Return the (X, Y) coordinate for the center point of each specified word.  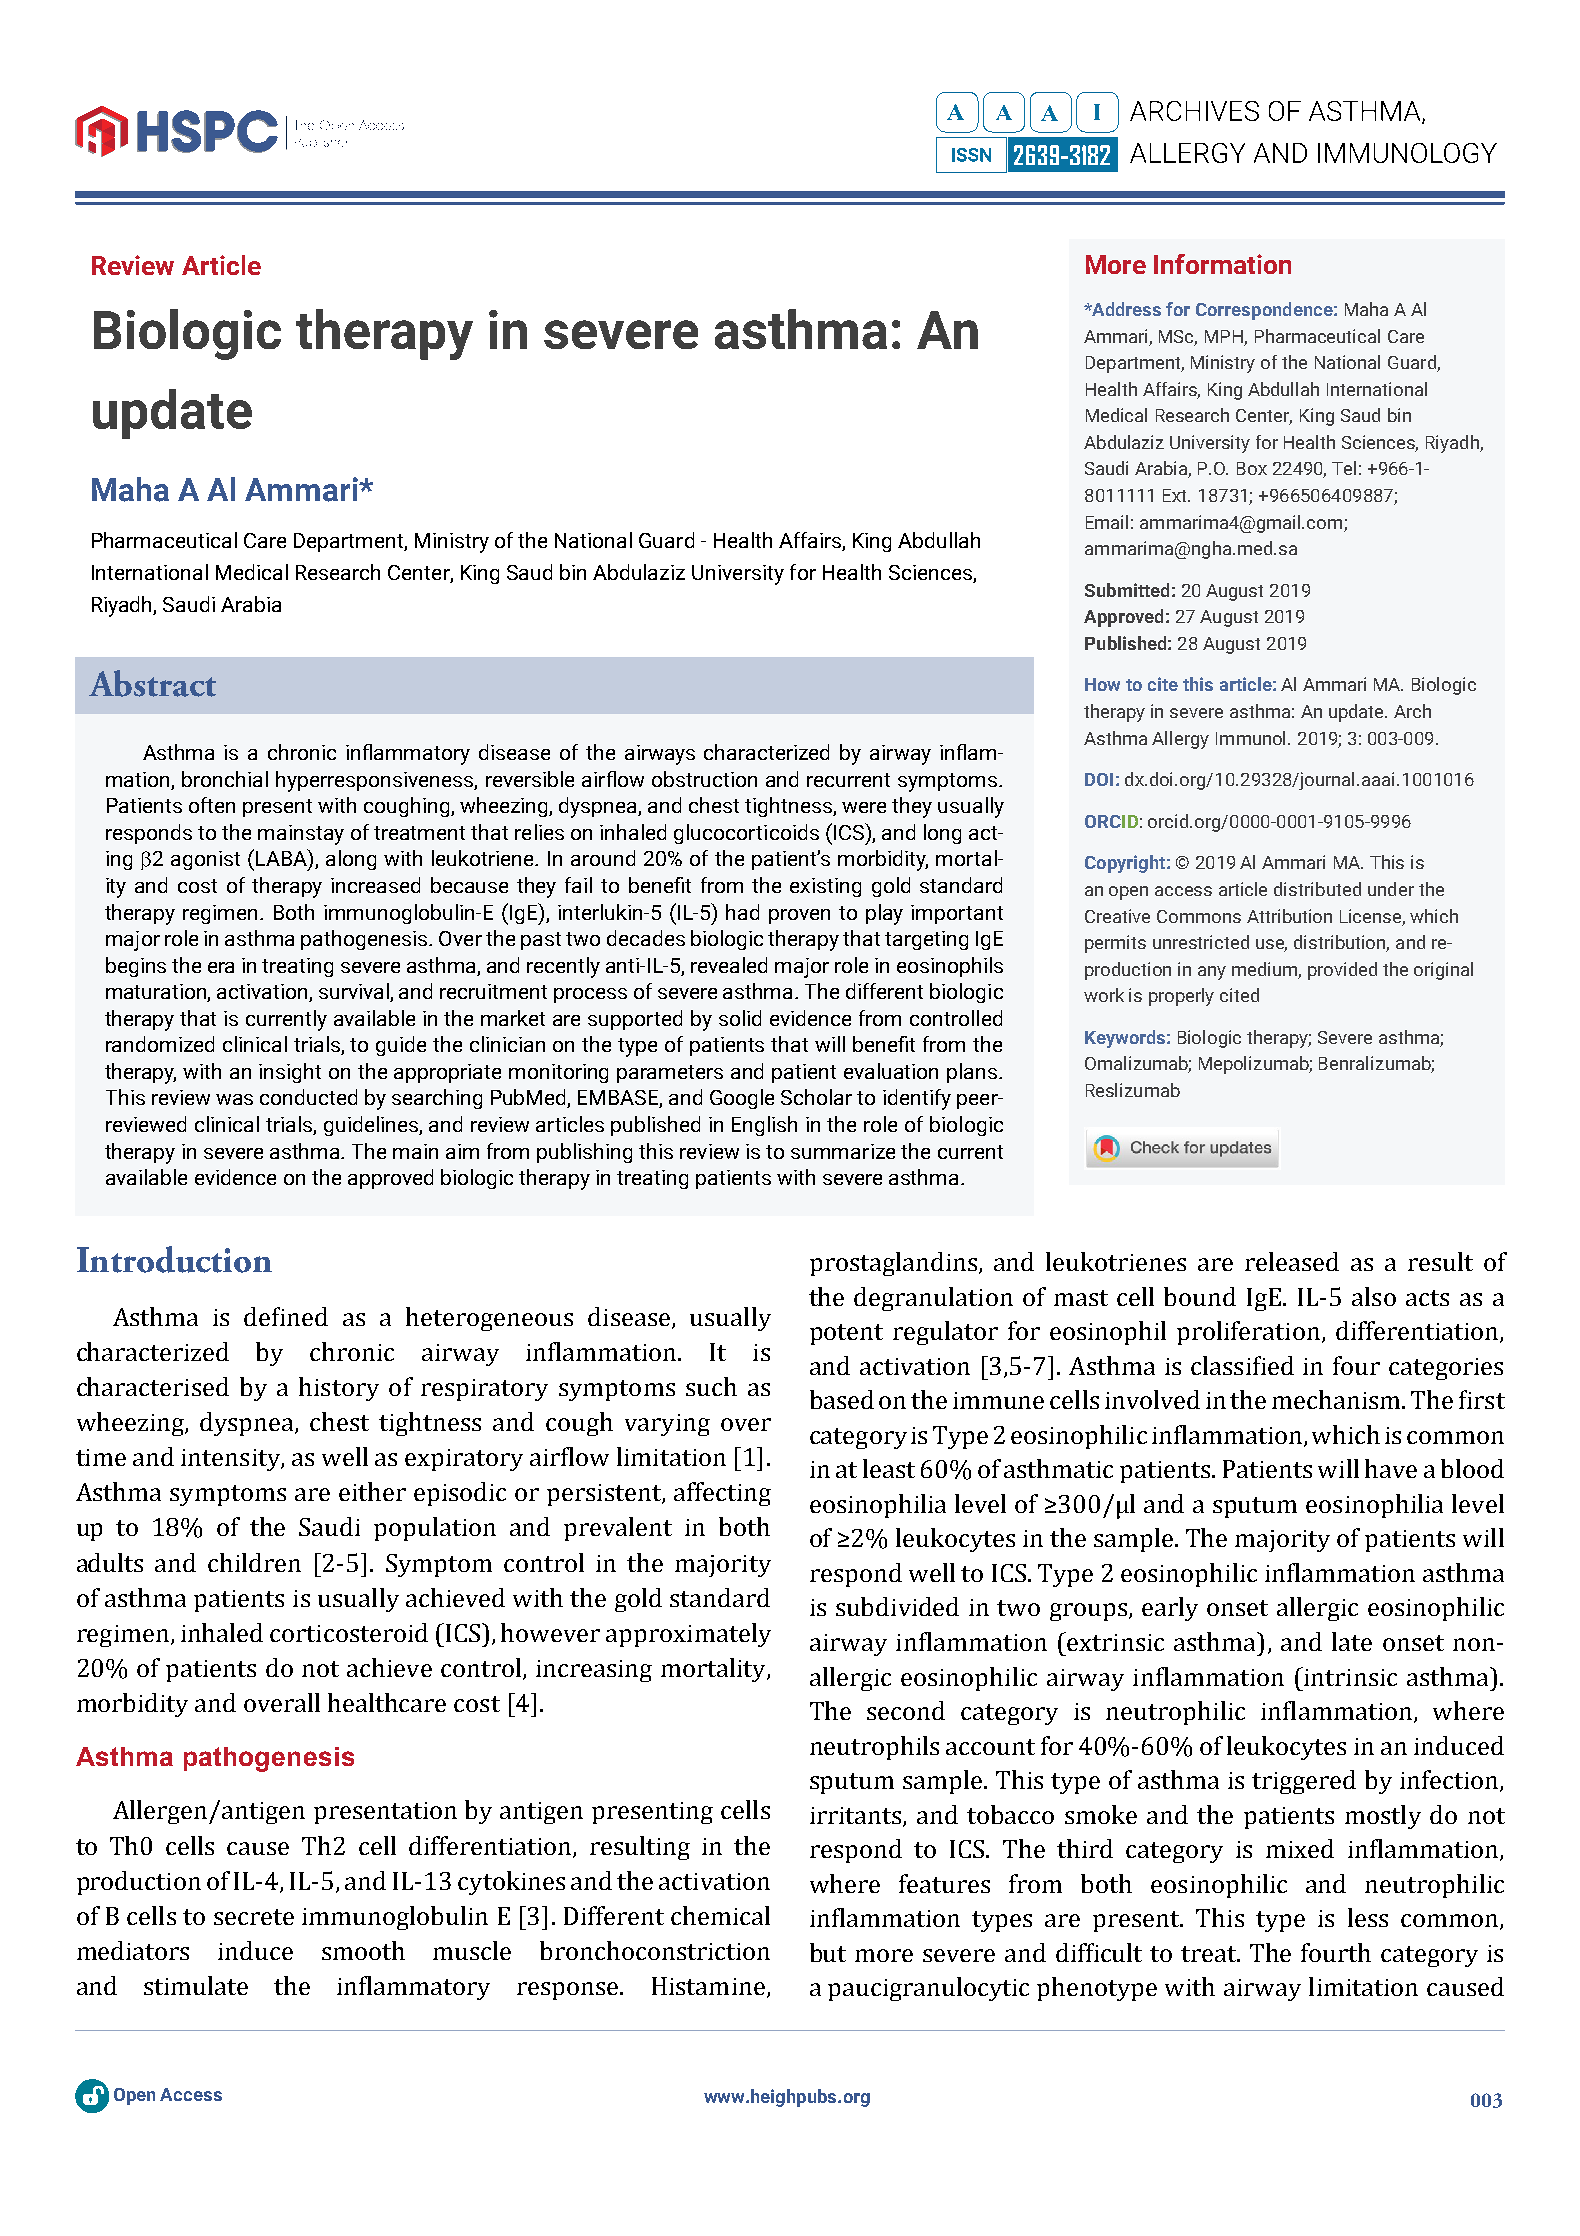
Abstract (152, 683)
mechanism (1337, 1399)
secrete (254, 1917)
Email (1107, 522)
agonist (205, 860)
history (339, 1389)
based (842, 1399)
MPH (1224, 336)
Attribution (1289, 916)
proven (799, 916)
